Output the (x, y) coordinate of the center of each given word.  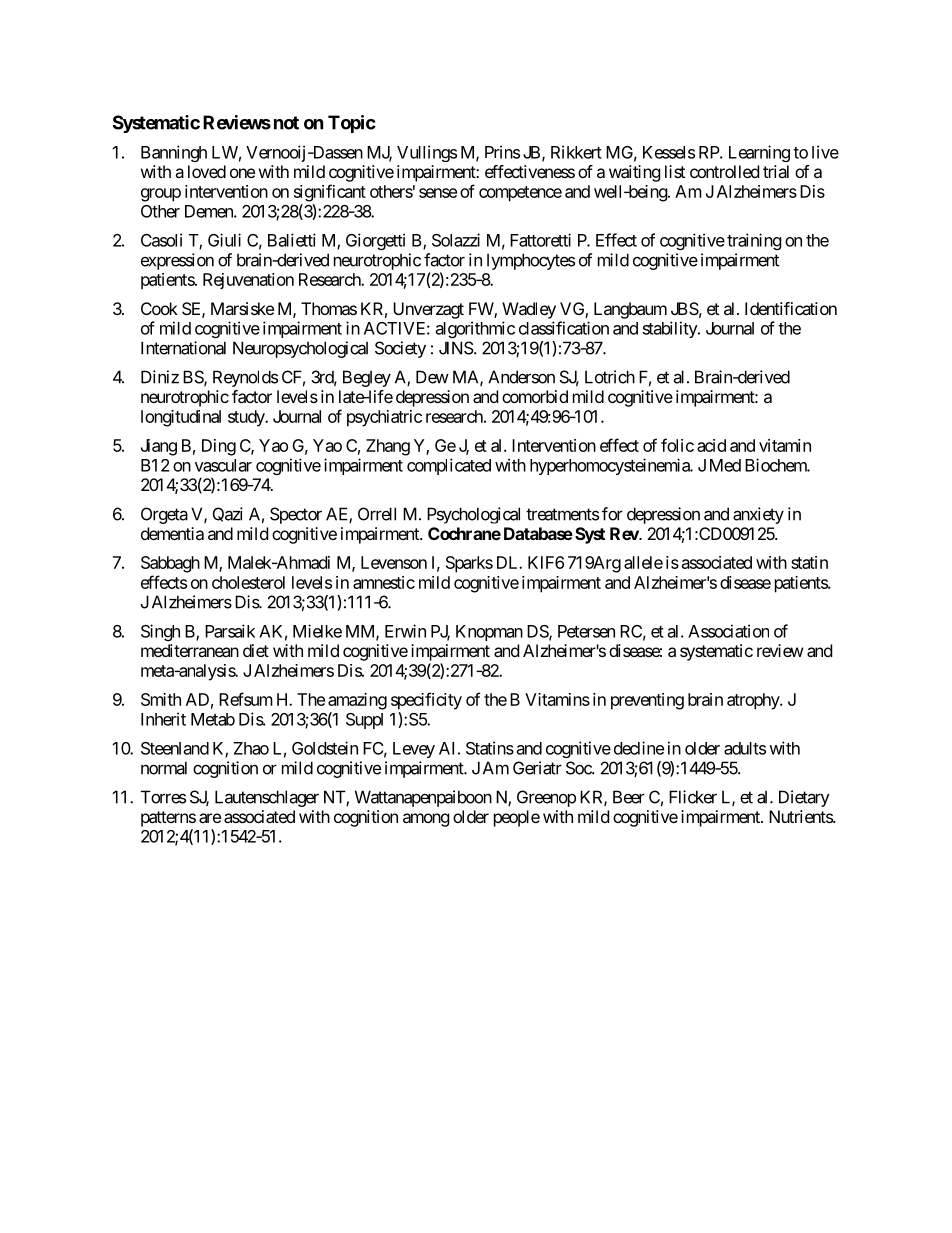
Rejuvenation (248, 281)
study (247, 418)
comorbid (535, 396)
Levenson (394, 562)
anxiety (758, 515)
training (754, 241)
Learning (759, 153)
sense (438, 193)
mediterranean (190, 650)
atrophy (754, 701)
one (242, 173)
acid (711, 445)
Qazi (228, 514)
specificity (426, 701)
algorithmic (475, 329)
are (210, 818)
